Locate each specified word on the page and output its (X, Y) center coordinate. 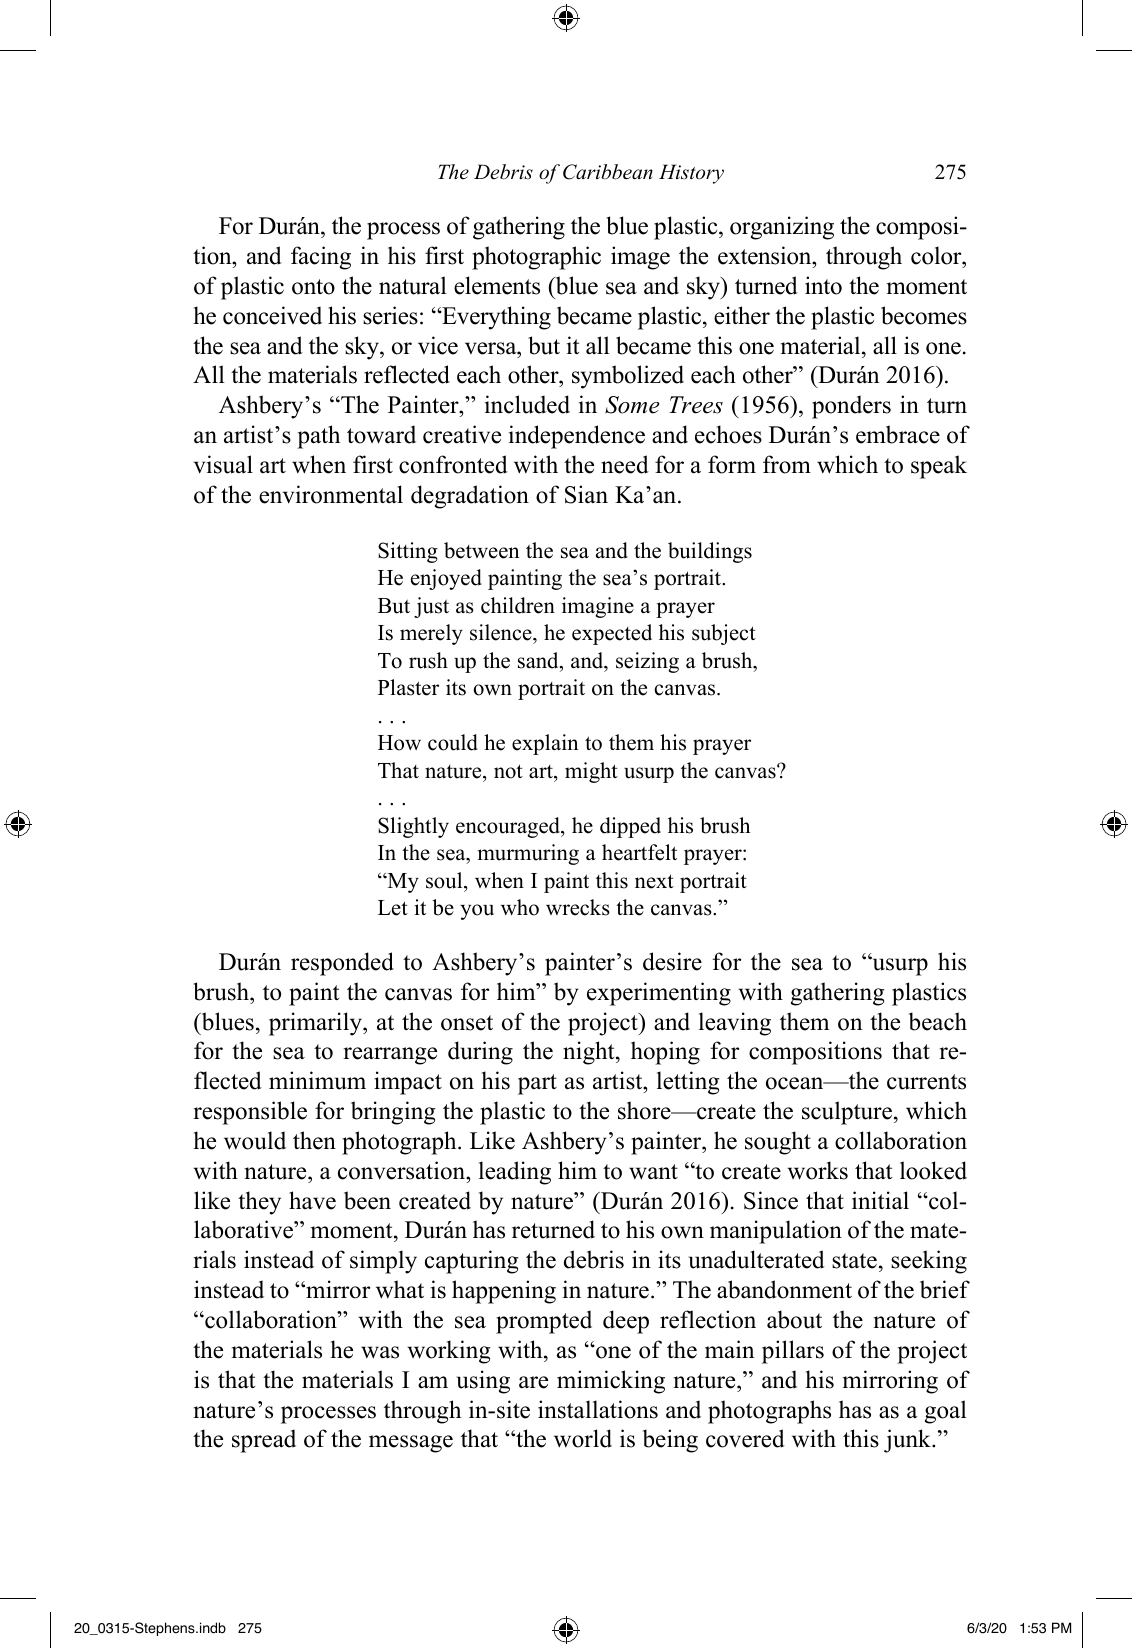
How (399, 743)
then (314, 1140)
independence (577, 437)
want (653, 1172)
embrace (898, 434)
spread (264, 1441)
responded (342, 964)
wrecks (578, 907)
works (817, 1170)
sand (539, 660)
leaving (735, 1024)
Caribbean (608, 172)
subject (724, 634)
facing (321, 258)
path (318, 437)
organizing (782, 228)
